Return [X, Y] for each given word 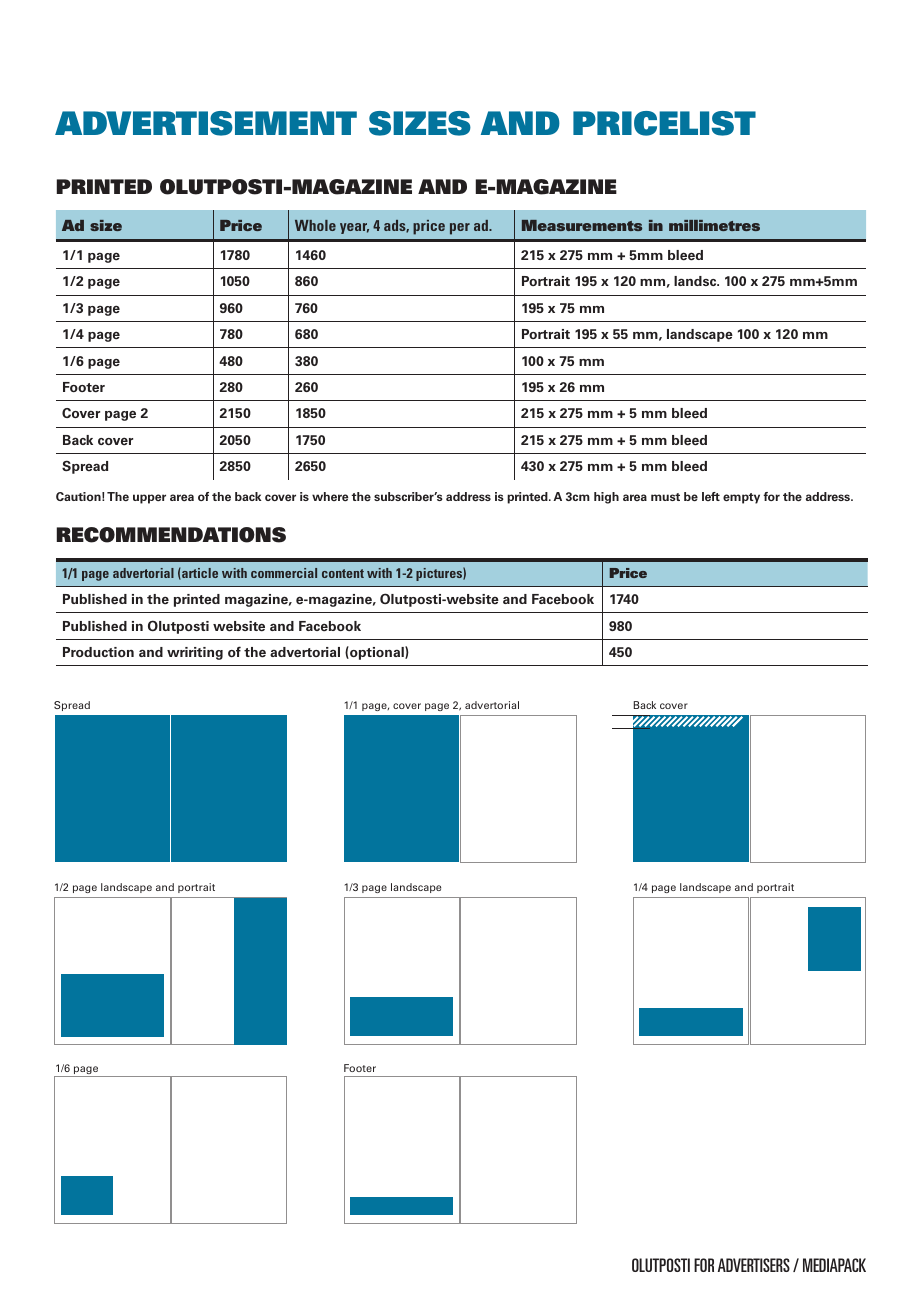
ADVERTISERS [754, 1265]
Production [98, 652]
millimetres [714, 225]
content [343, 573]
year [354, 228]
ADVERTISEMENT [206, 123]
